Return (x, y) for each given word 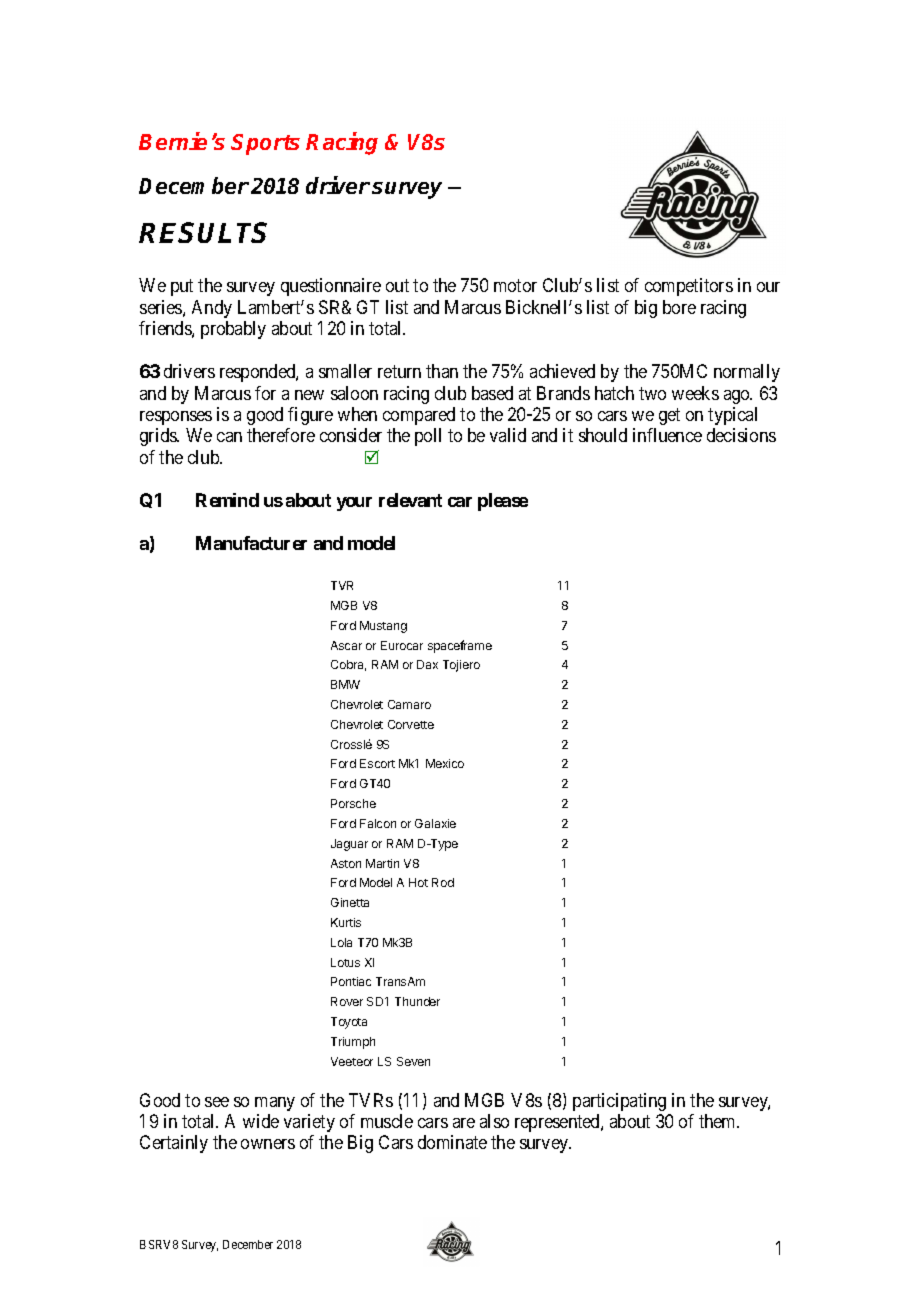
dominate (452, 1142)
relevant (410, 500)
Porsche (353, 803)
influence (667, 435)
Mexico (445, 763)
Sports (265, 144)
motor (515, 286)
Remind (227, 500)
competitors (689, 287)
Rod (443, 882)
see (217, 1102)
